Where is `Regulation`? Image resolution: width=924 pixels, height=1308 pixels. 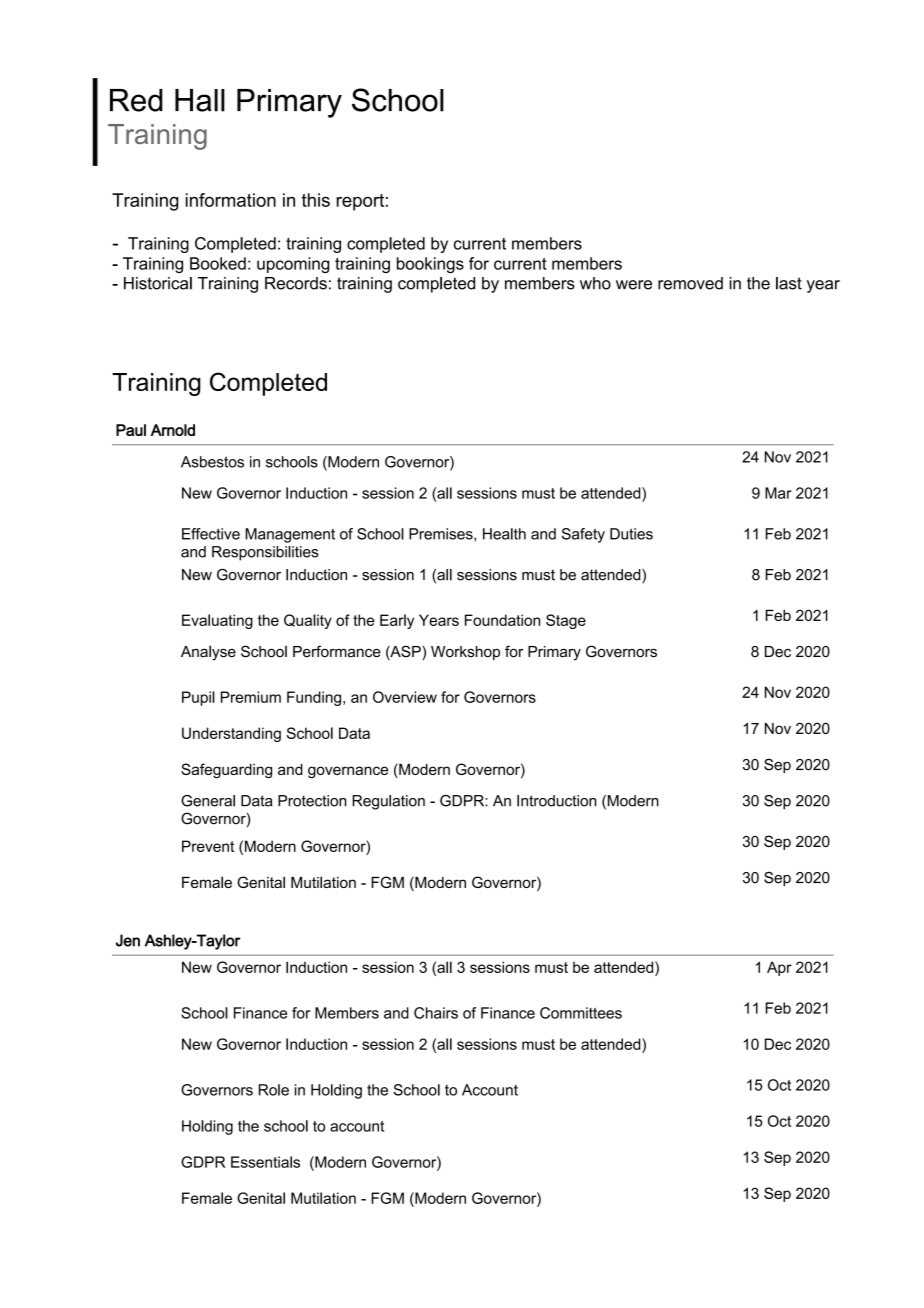
Regulation is located at coordinates (388, 802).
